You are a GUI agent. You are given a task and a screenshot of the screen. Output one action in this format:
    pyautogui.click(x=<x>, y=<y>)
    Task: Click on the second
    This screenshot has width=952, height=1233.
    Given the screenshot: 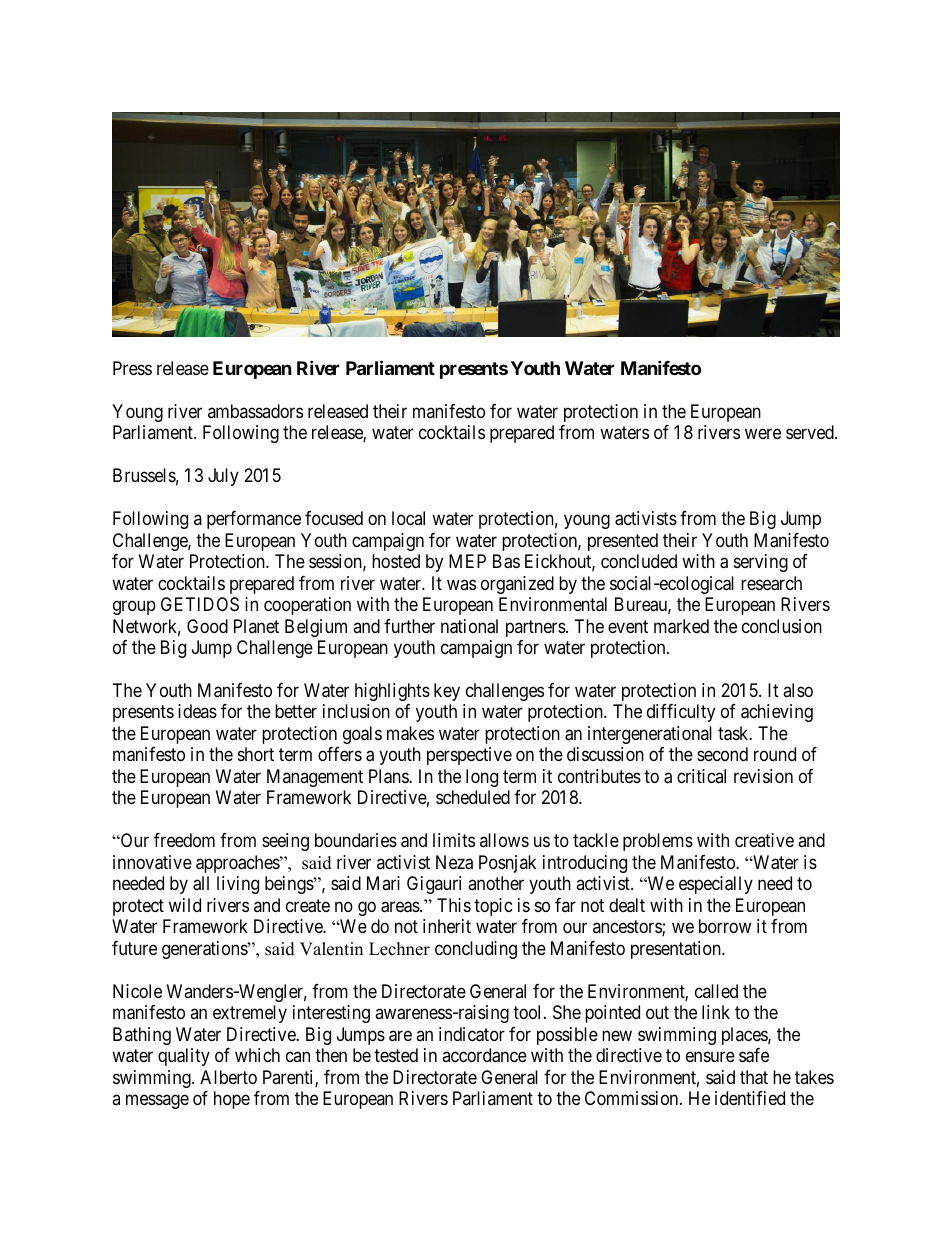 What is the action you would take?
    pyautogui.click(x=722, y=754)
